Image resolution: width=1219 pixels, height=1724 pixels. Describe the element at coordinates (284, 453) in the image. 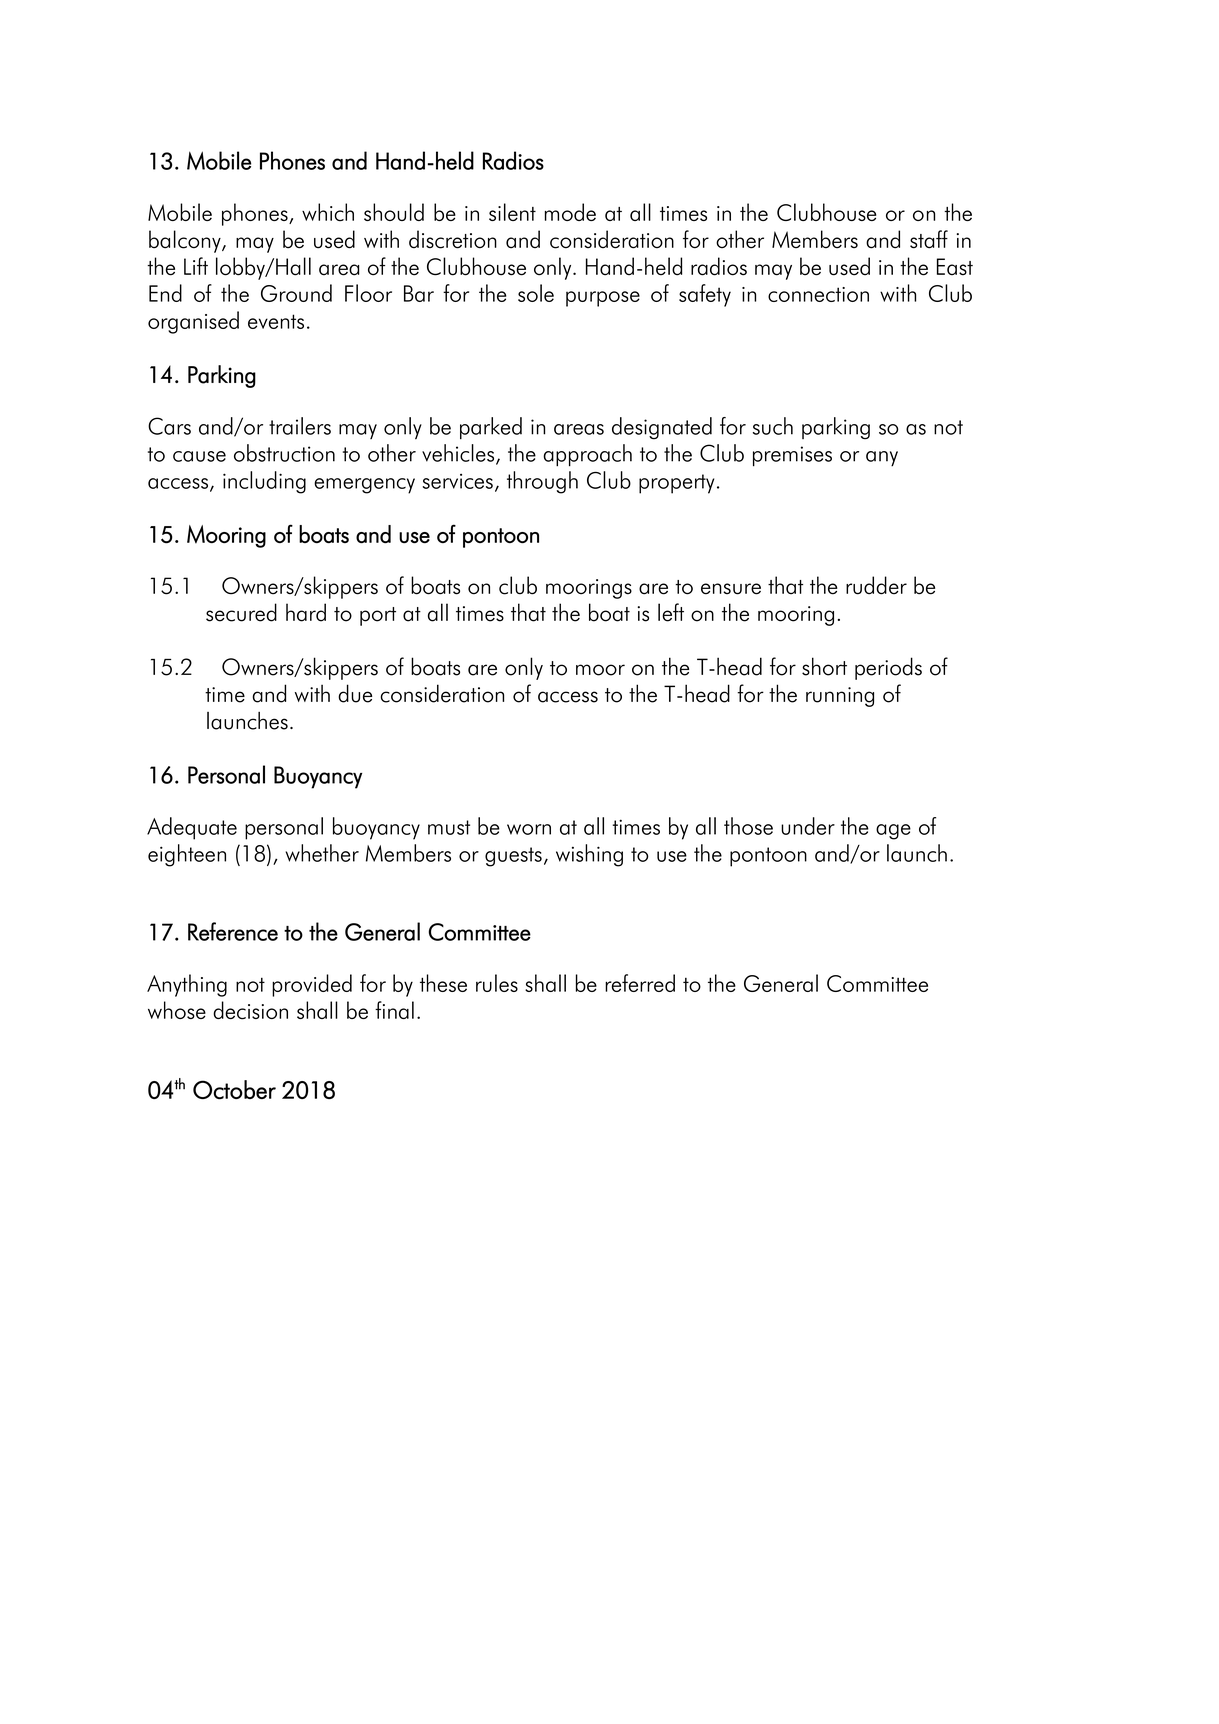

I see `obstruction` at that location.
